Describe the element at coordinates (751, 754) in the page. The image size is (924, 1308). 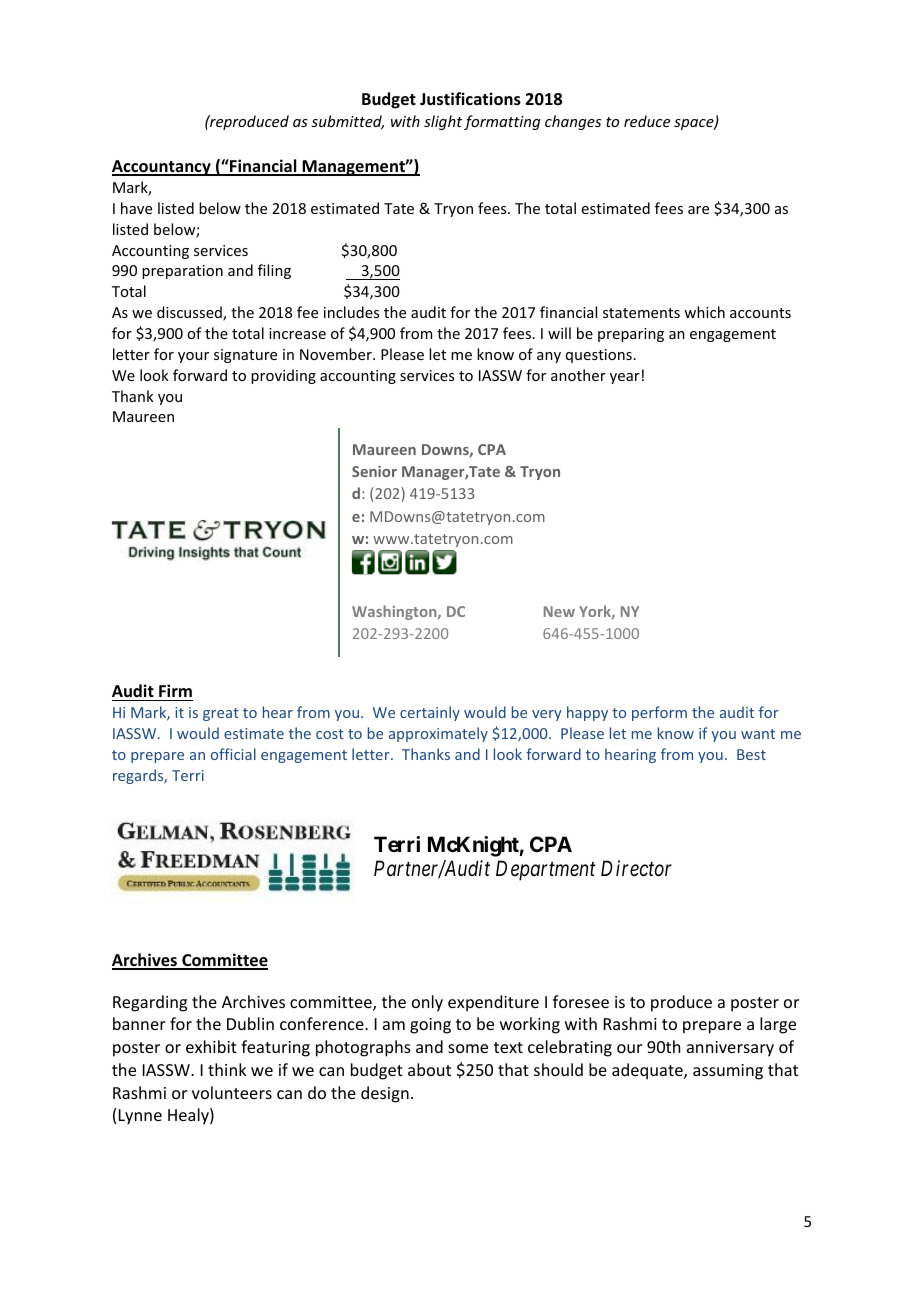
I see `Best` at that location.
